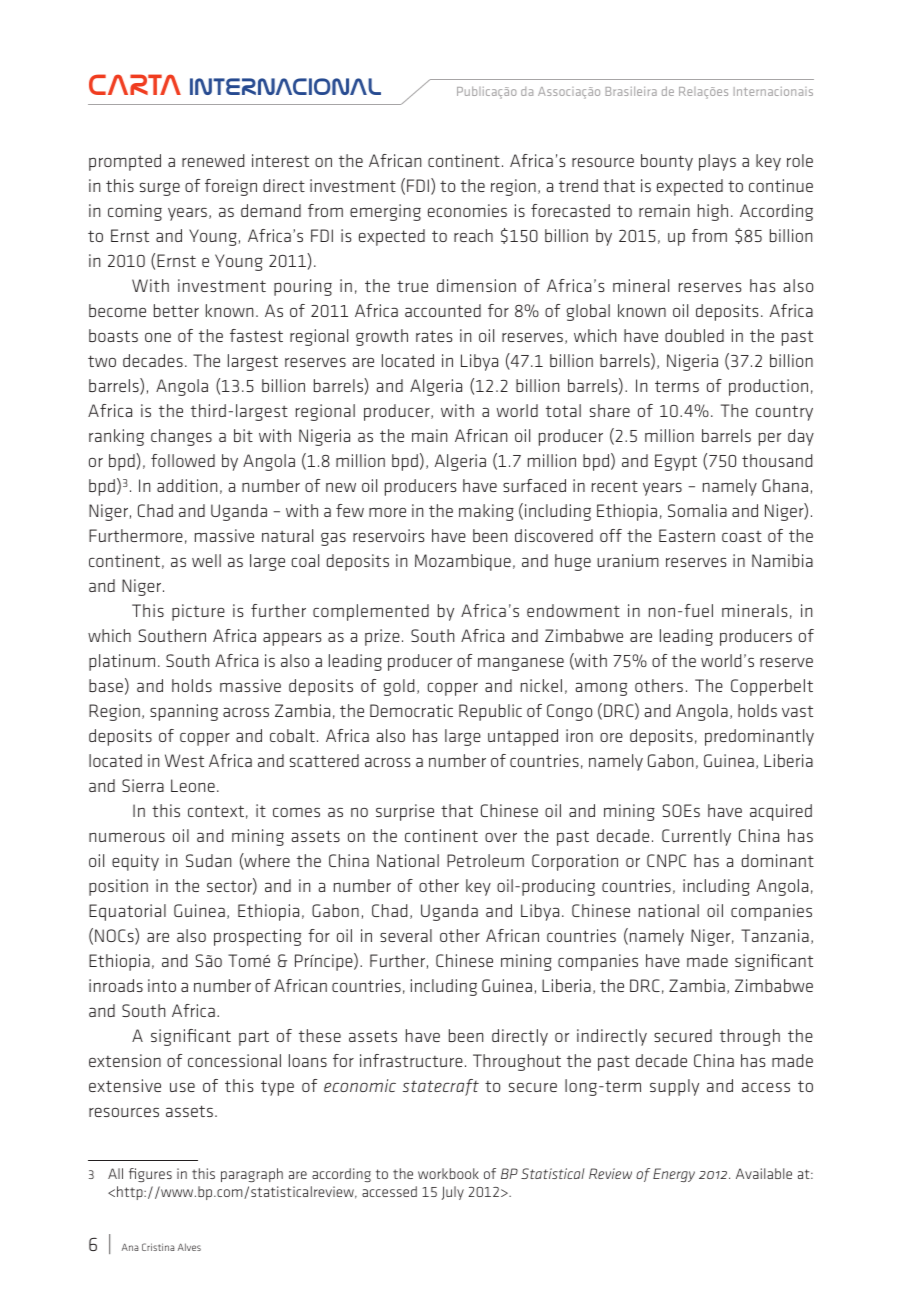  I want to click on July, so click(453, 1193).
